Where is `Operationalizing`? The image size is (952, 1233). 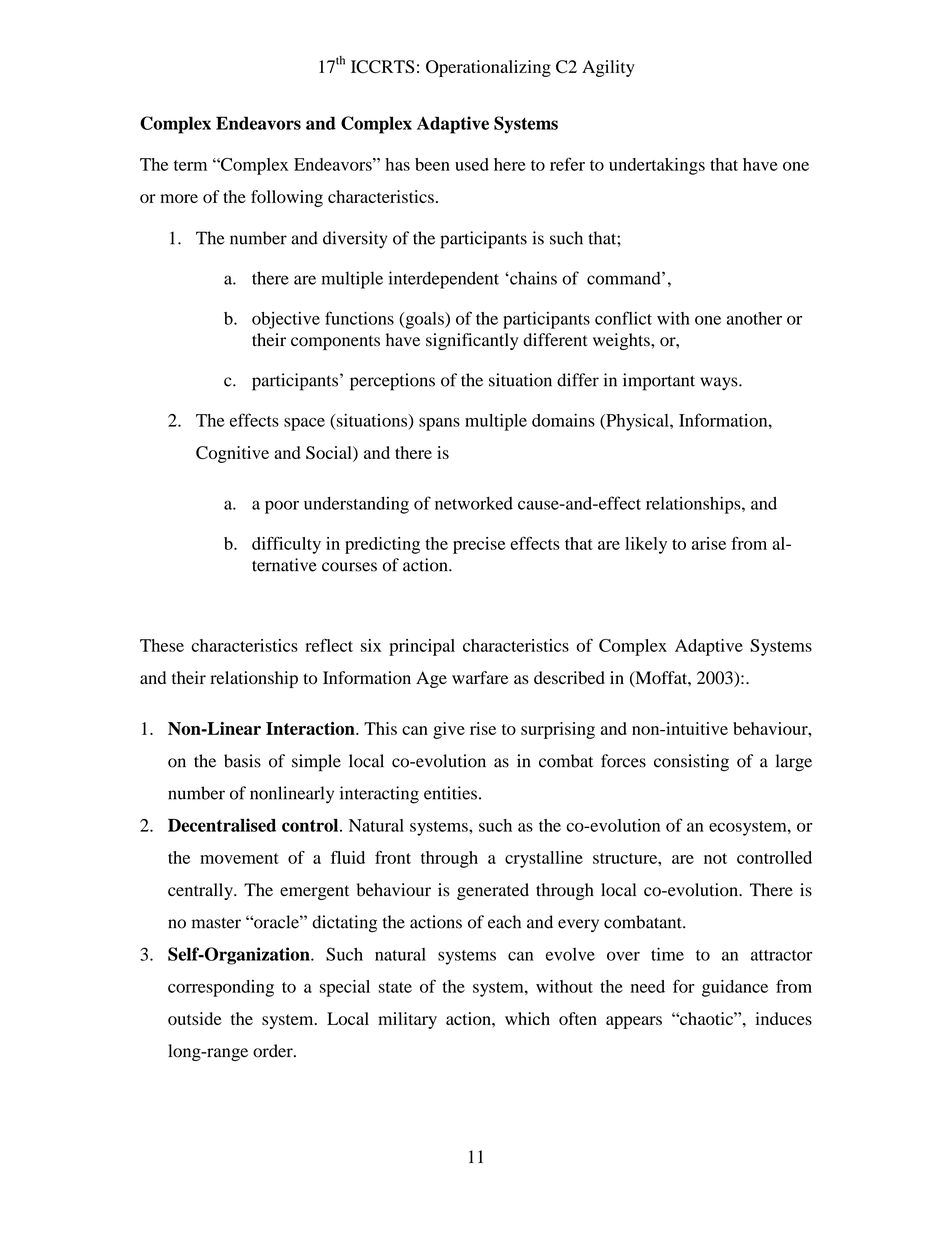
Operationalizing is located at coordinates (488, 68).
